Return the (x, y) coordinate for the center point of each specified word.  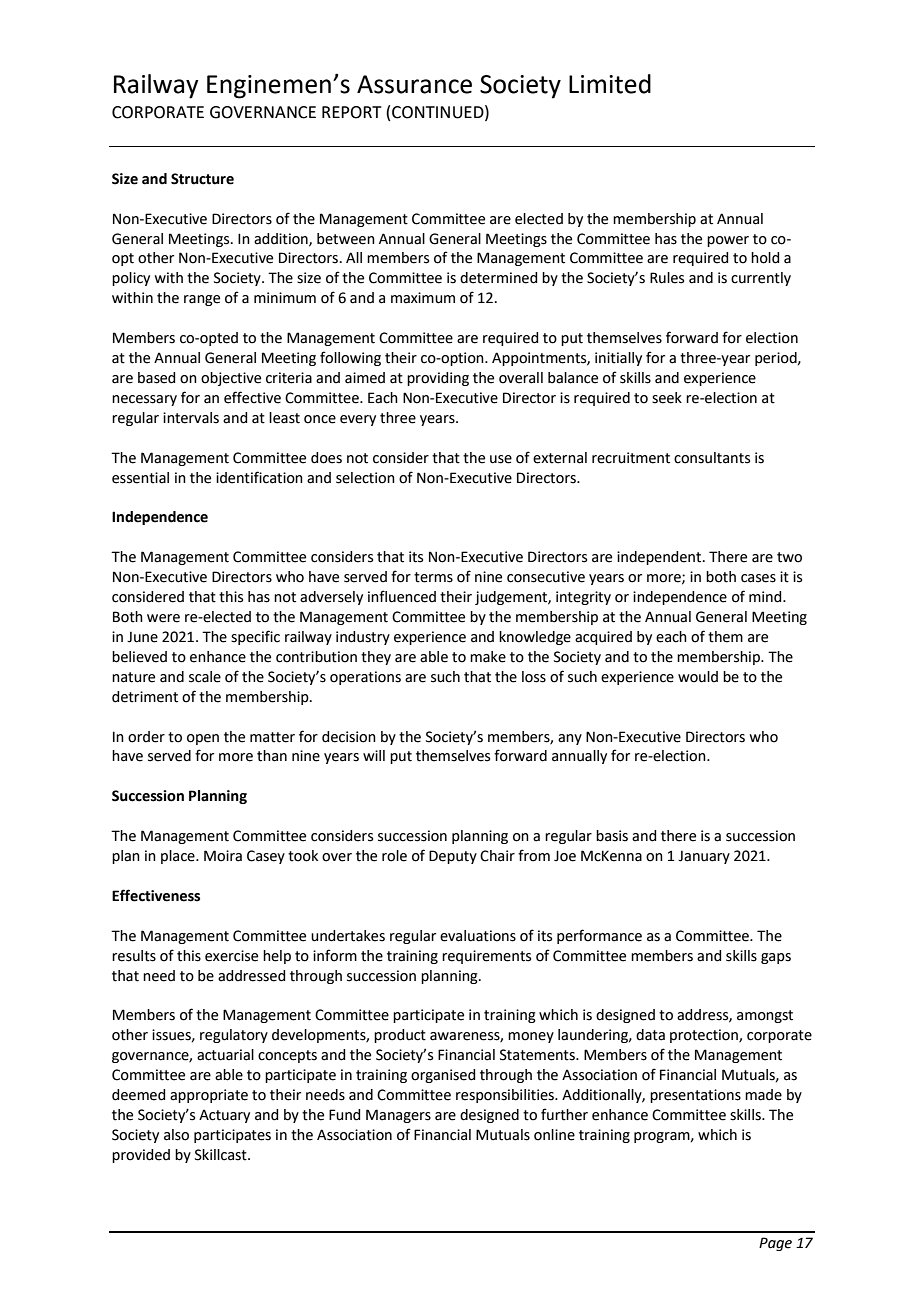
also (176, 1135)
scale (205, 677)
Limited (610, 84)
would (698, 677)
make (488, 657)
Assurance (414, 84)
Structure (202, 179)
